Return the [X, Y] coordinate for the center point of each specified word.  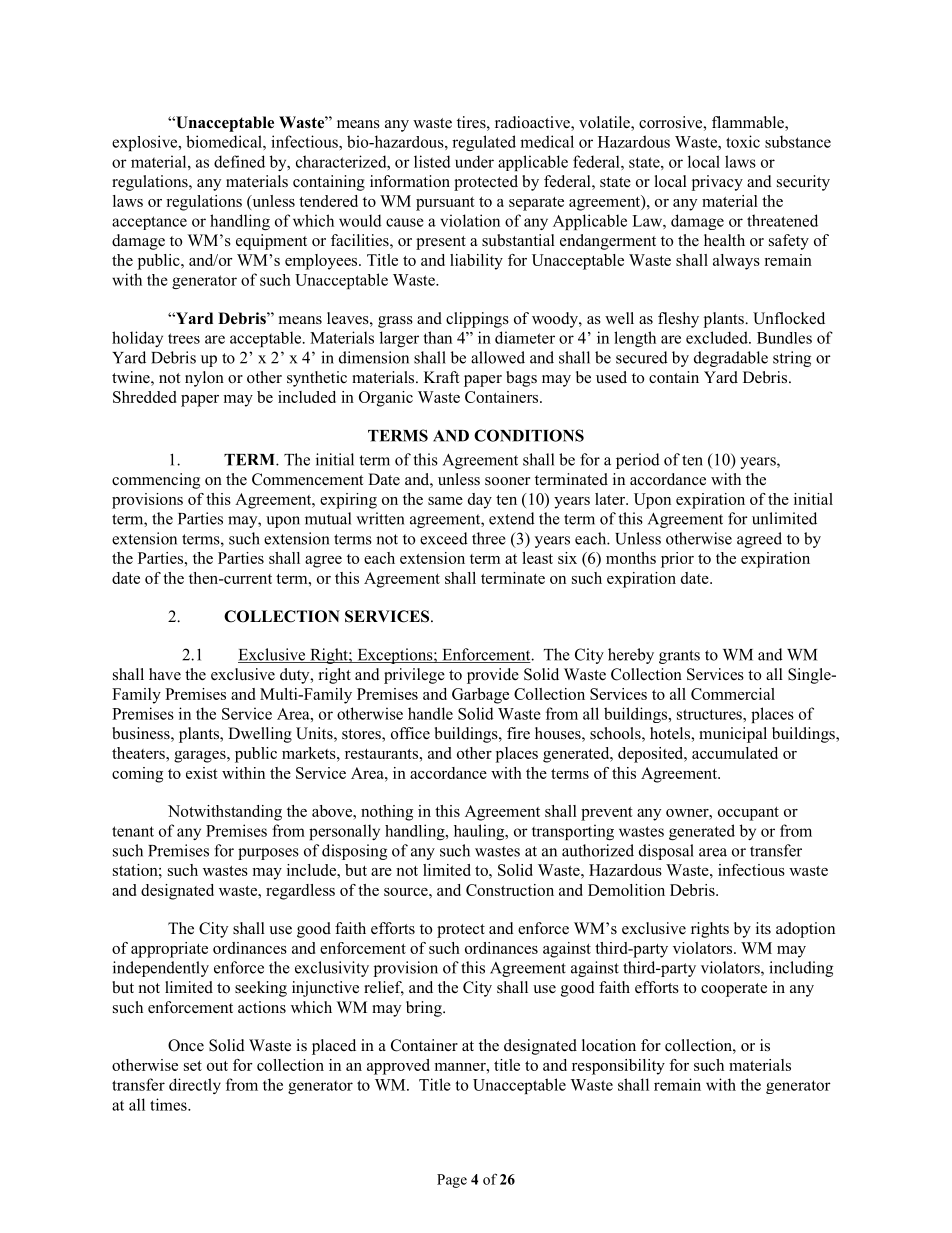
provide [493, 676]
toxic [743, 141]
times [169, 1104]
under [474, 161]
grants [679, 657]
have [165, 674]
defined [239, 161]
